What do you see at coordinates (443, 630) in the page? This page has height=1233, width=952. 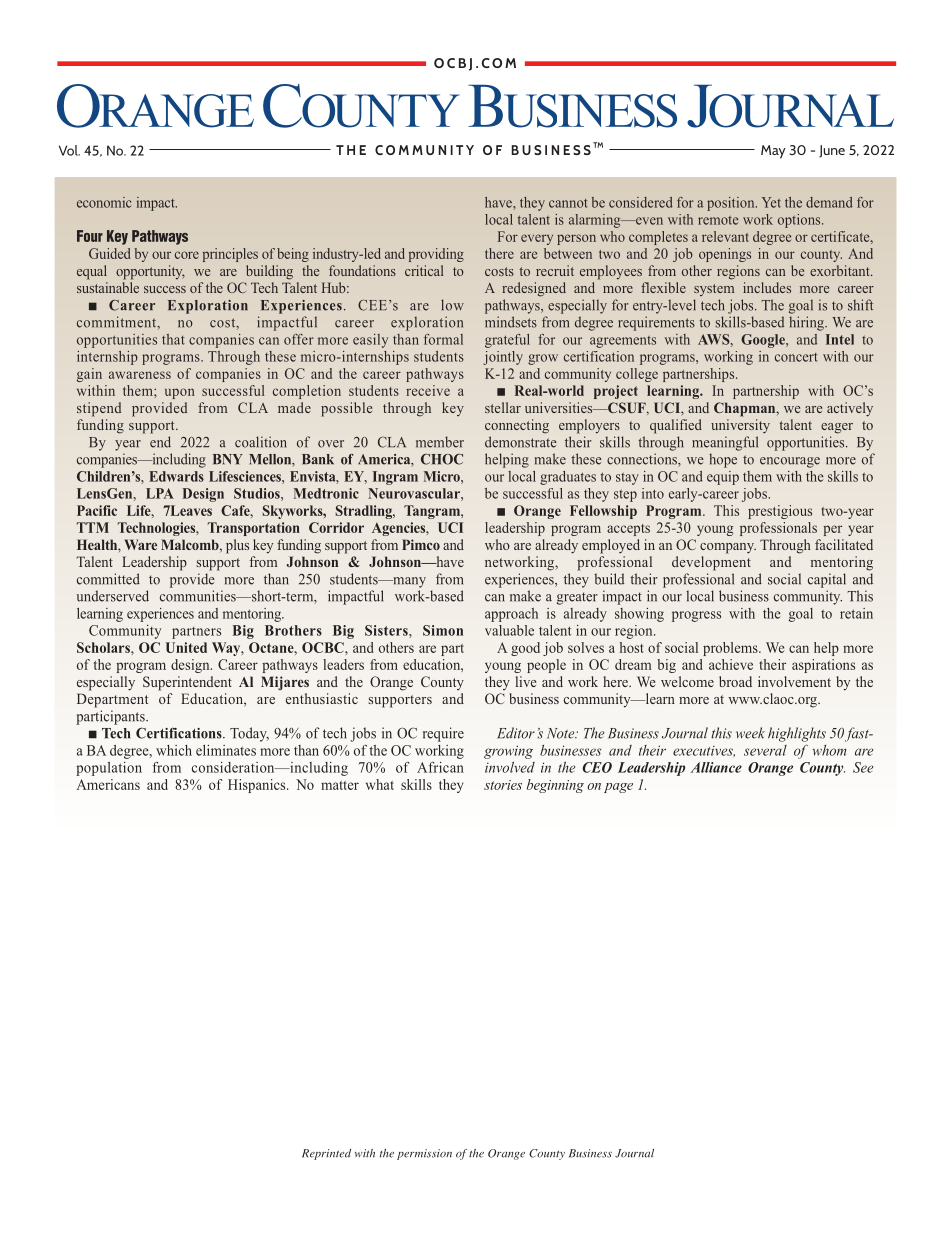 I see `Simon` at bounding box center [443, 630].
